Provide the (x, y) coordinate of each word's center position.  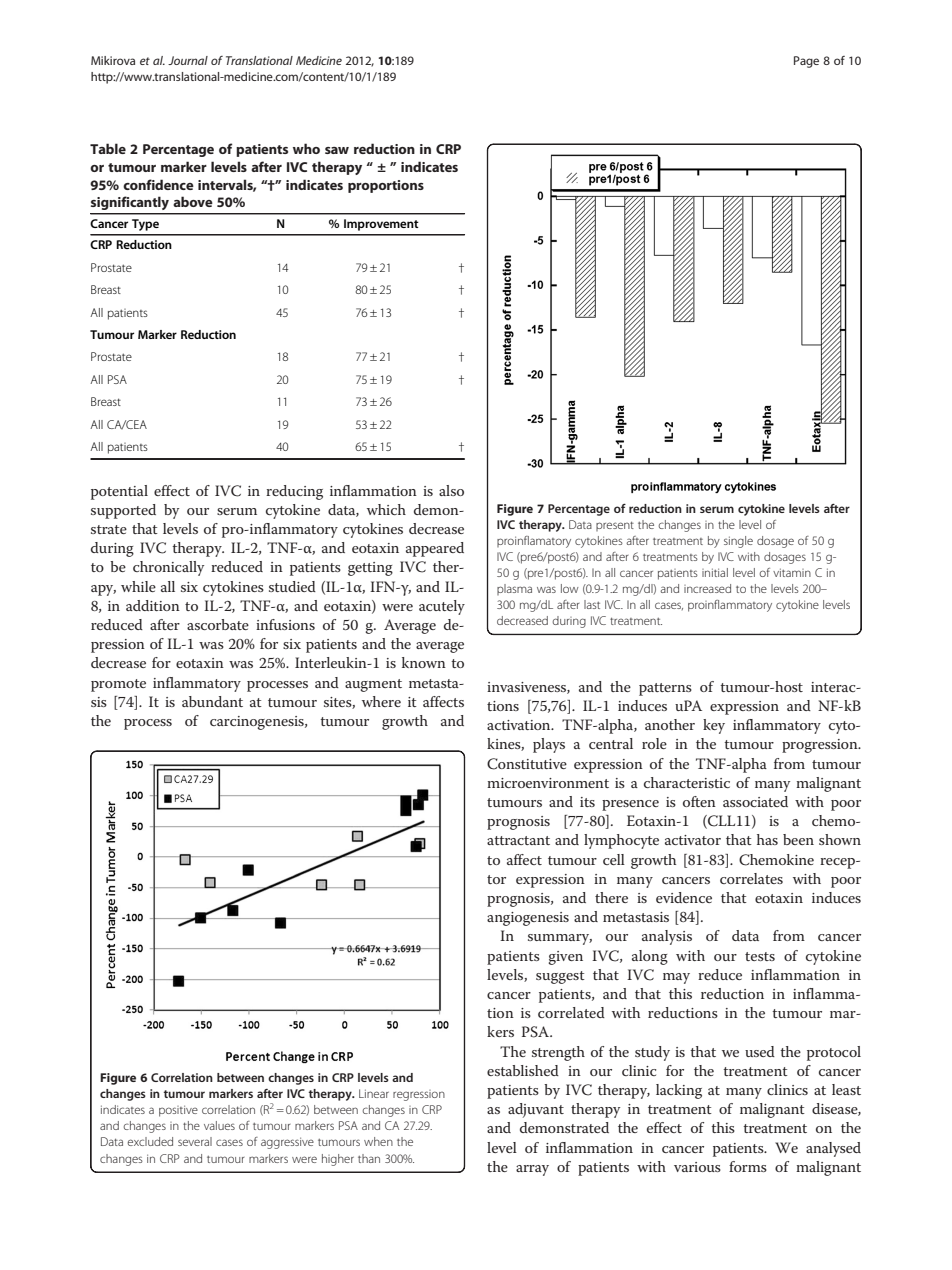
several (195, 1141)
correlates (751, 878)
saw (337, 150)
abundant (212, 701)
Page (806, 62)
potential (119, 492)
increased (707, 588)
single (738, 542)
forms (748, 1166)
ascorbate (218, 624)
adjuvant (536, 1110)
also (451, 490)
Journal (188, 60)
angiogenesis (528, 919)
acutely (442, 607)
